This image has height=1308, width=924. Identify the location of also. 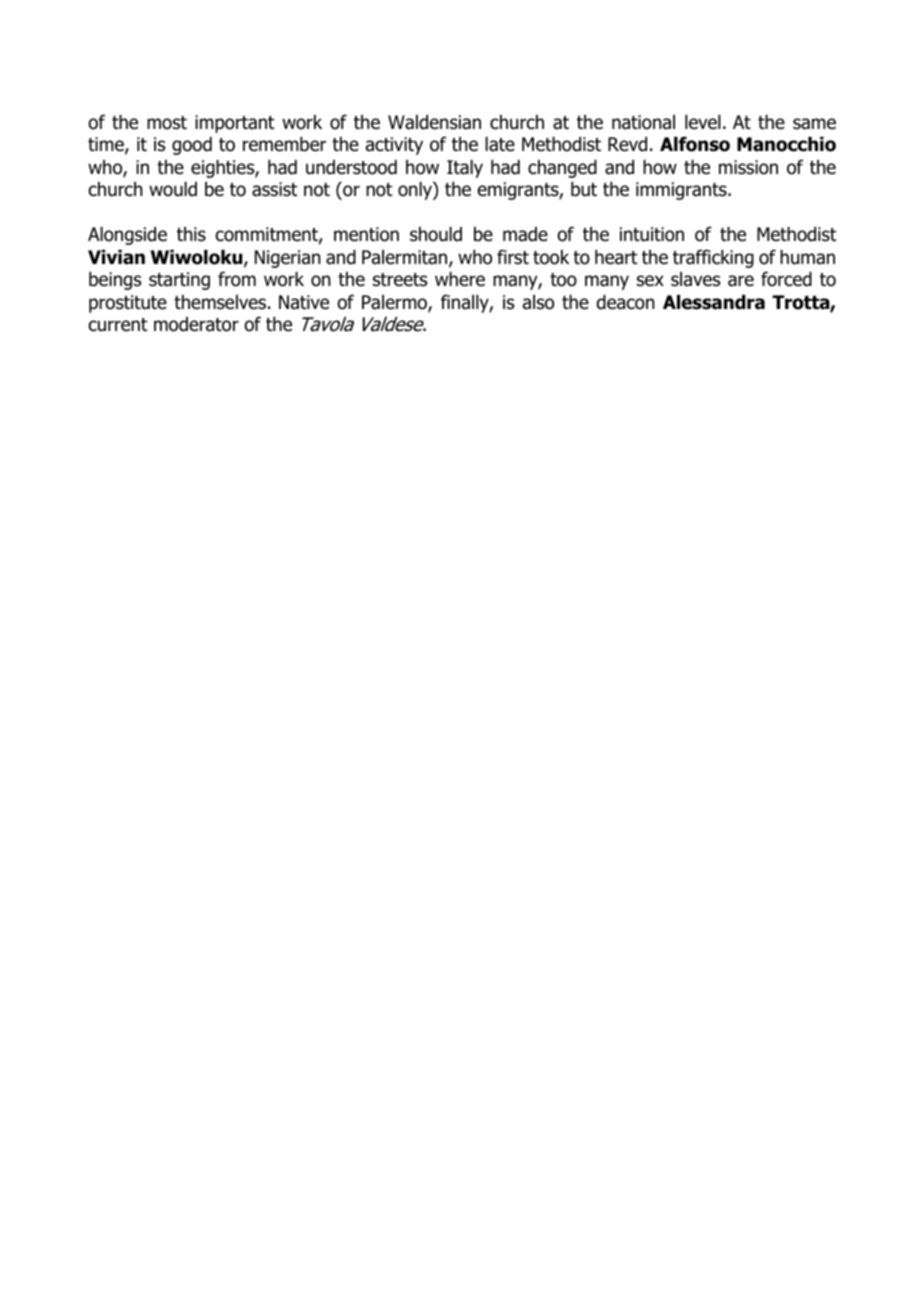
(538, 302).
